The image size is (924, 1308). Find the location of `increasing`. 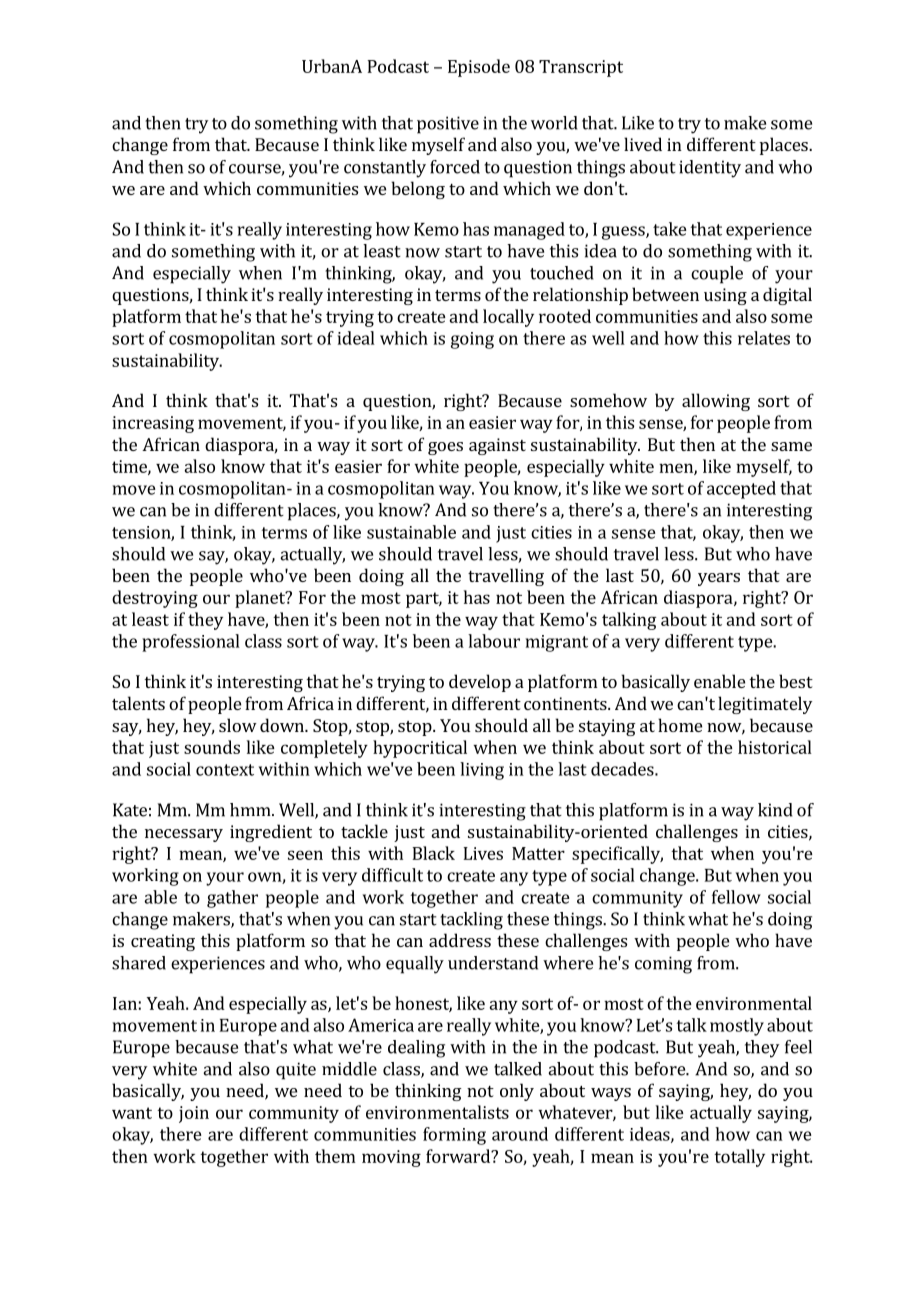

increasing is located at coordinates (153, 424).
